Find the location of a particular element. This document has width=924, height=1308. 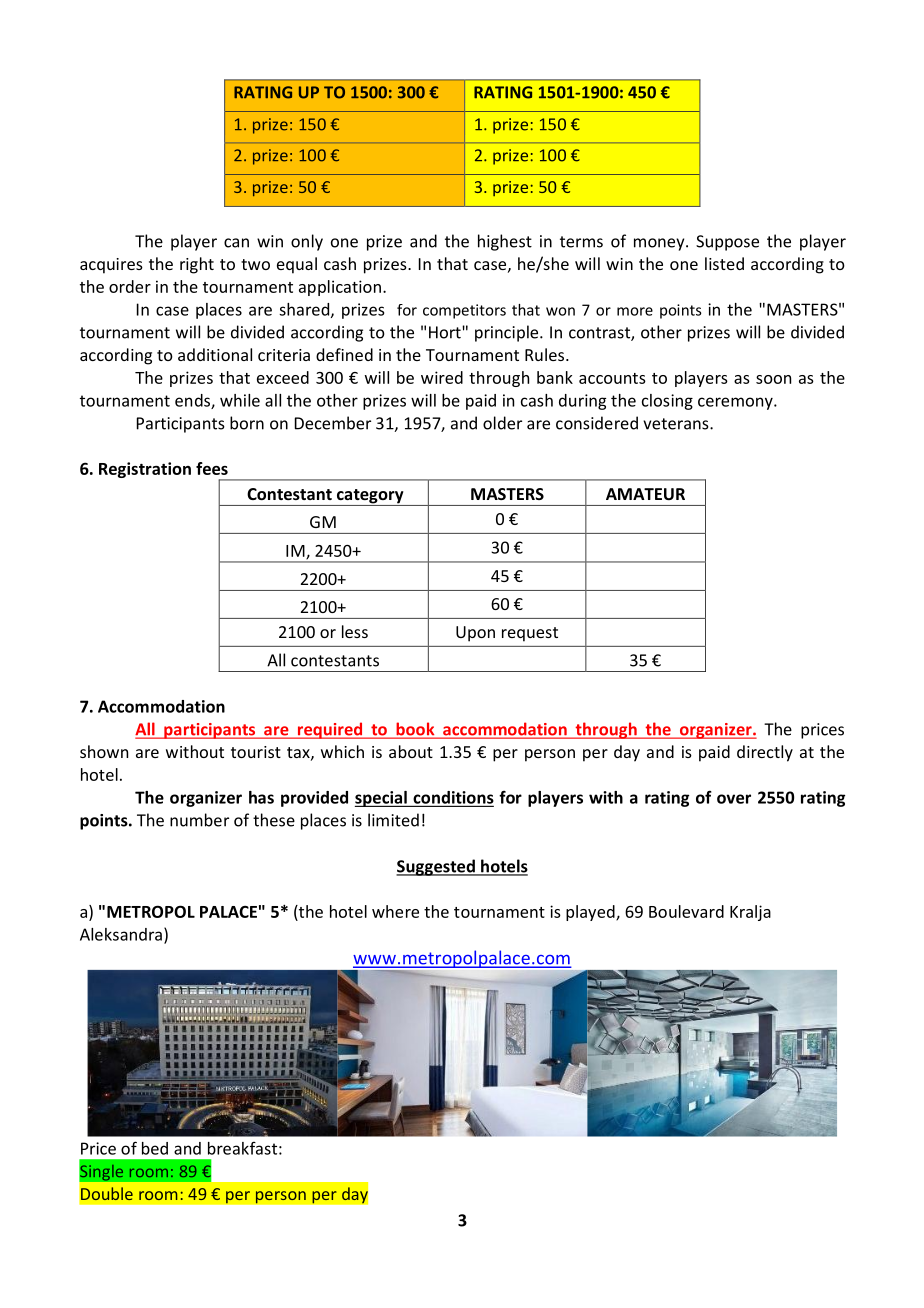

directly is located at coordinates (765, 753).
